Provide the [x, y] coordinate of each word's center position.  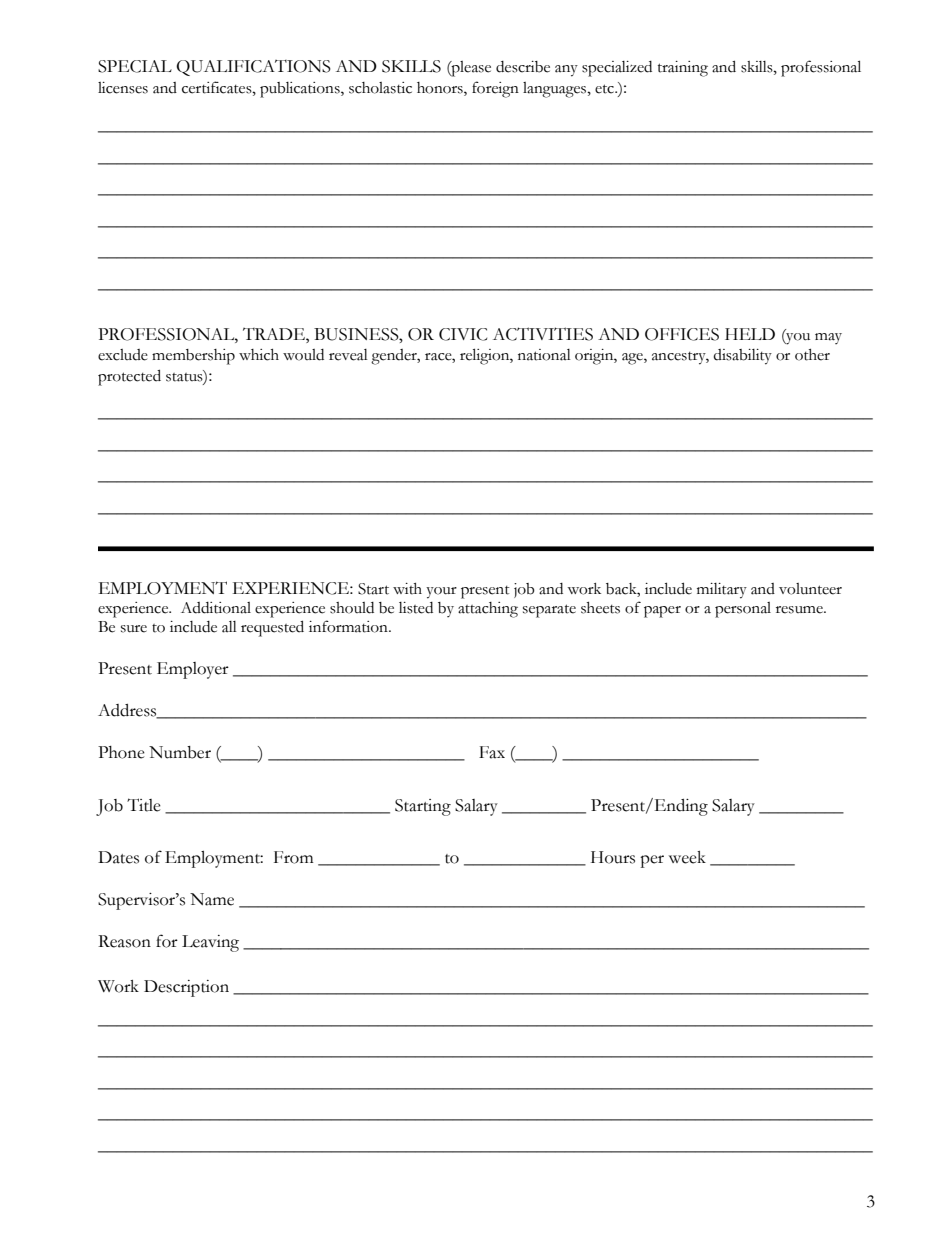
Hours [613, 857]
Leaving [210, 943]
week [687, 857]
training [683, 69]
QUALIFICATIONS [253, 68]
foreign [495, 89]
